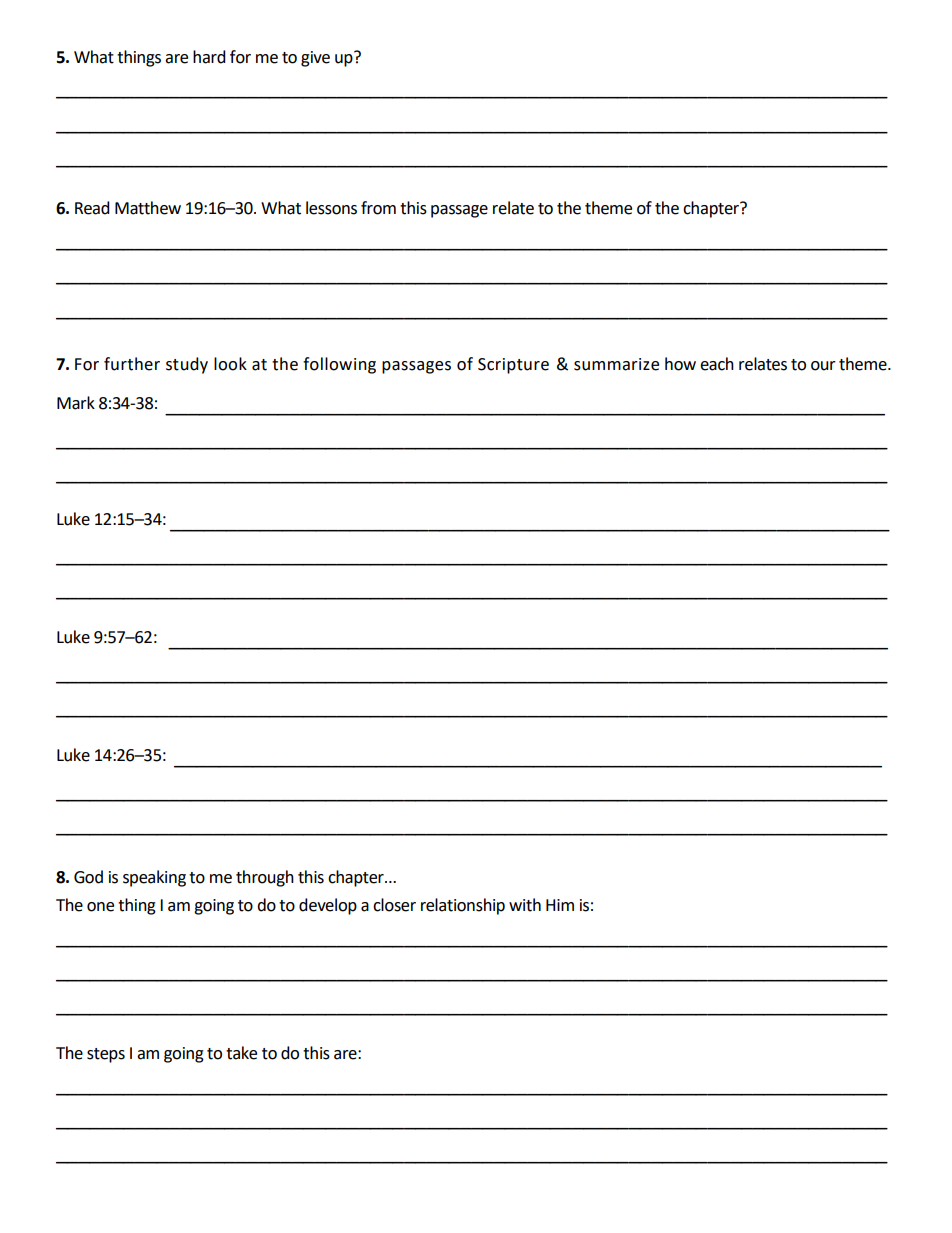 The image size is (952, 1233). What do you see at coordinates (378, 208) in the page?
I see `from` at bounding box center [378, 208].
